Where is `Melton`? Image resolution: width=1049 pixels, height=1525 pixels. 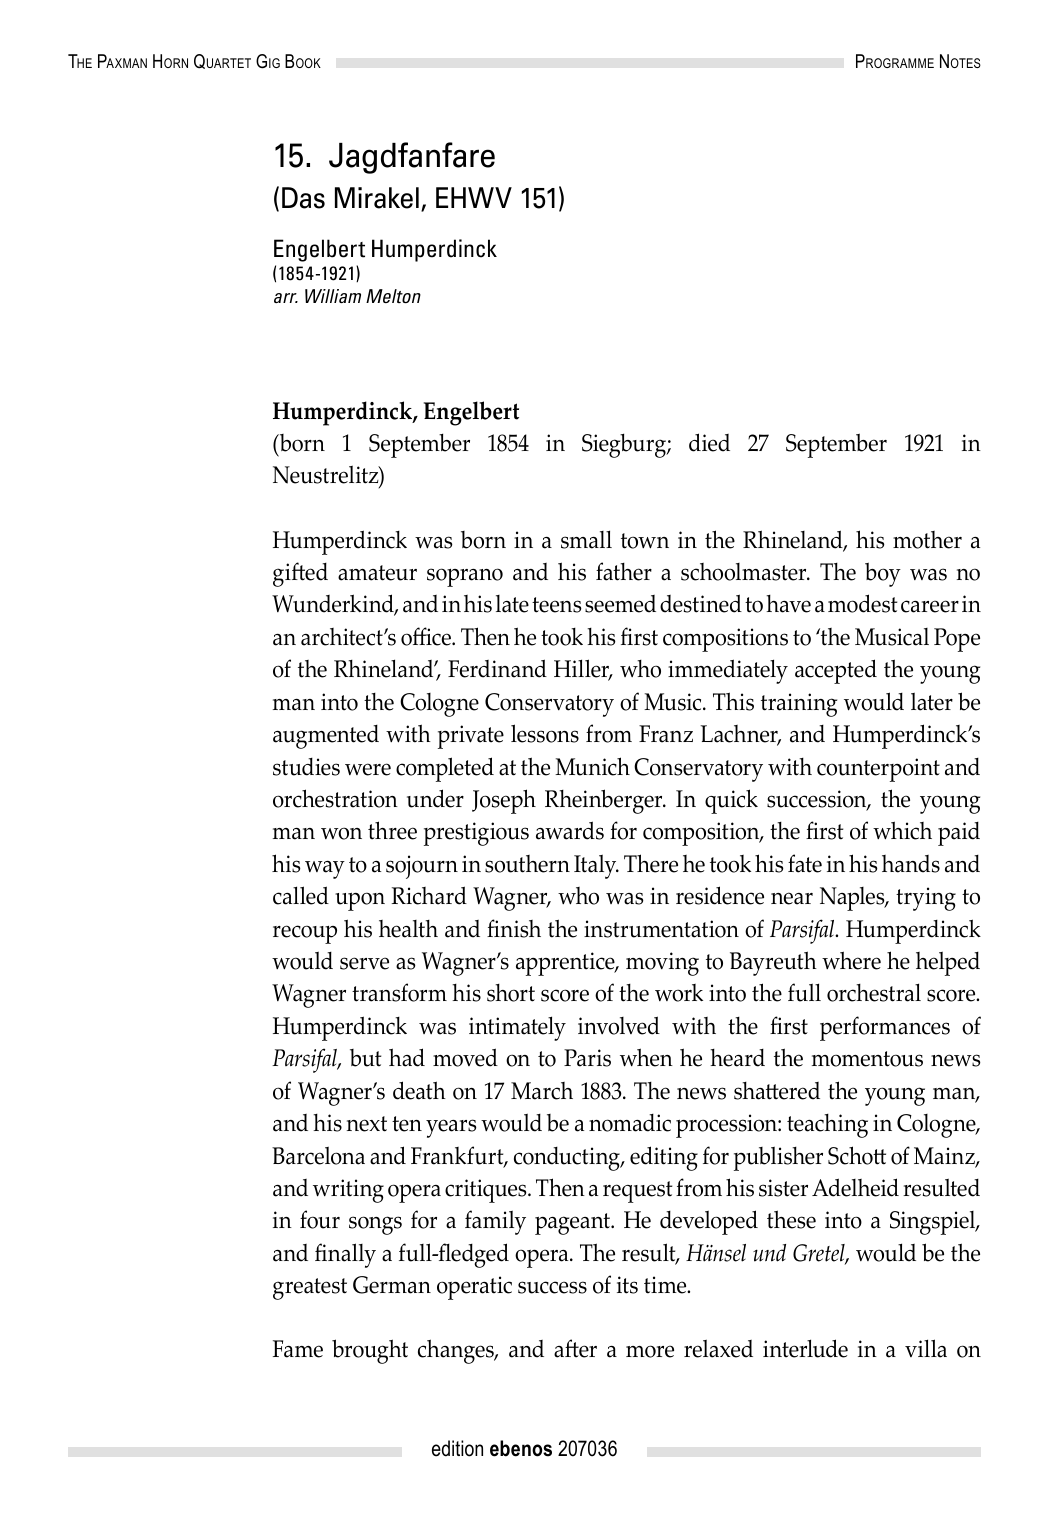
Melton is located at coordinates (393, 296).
